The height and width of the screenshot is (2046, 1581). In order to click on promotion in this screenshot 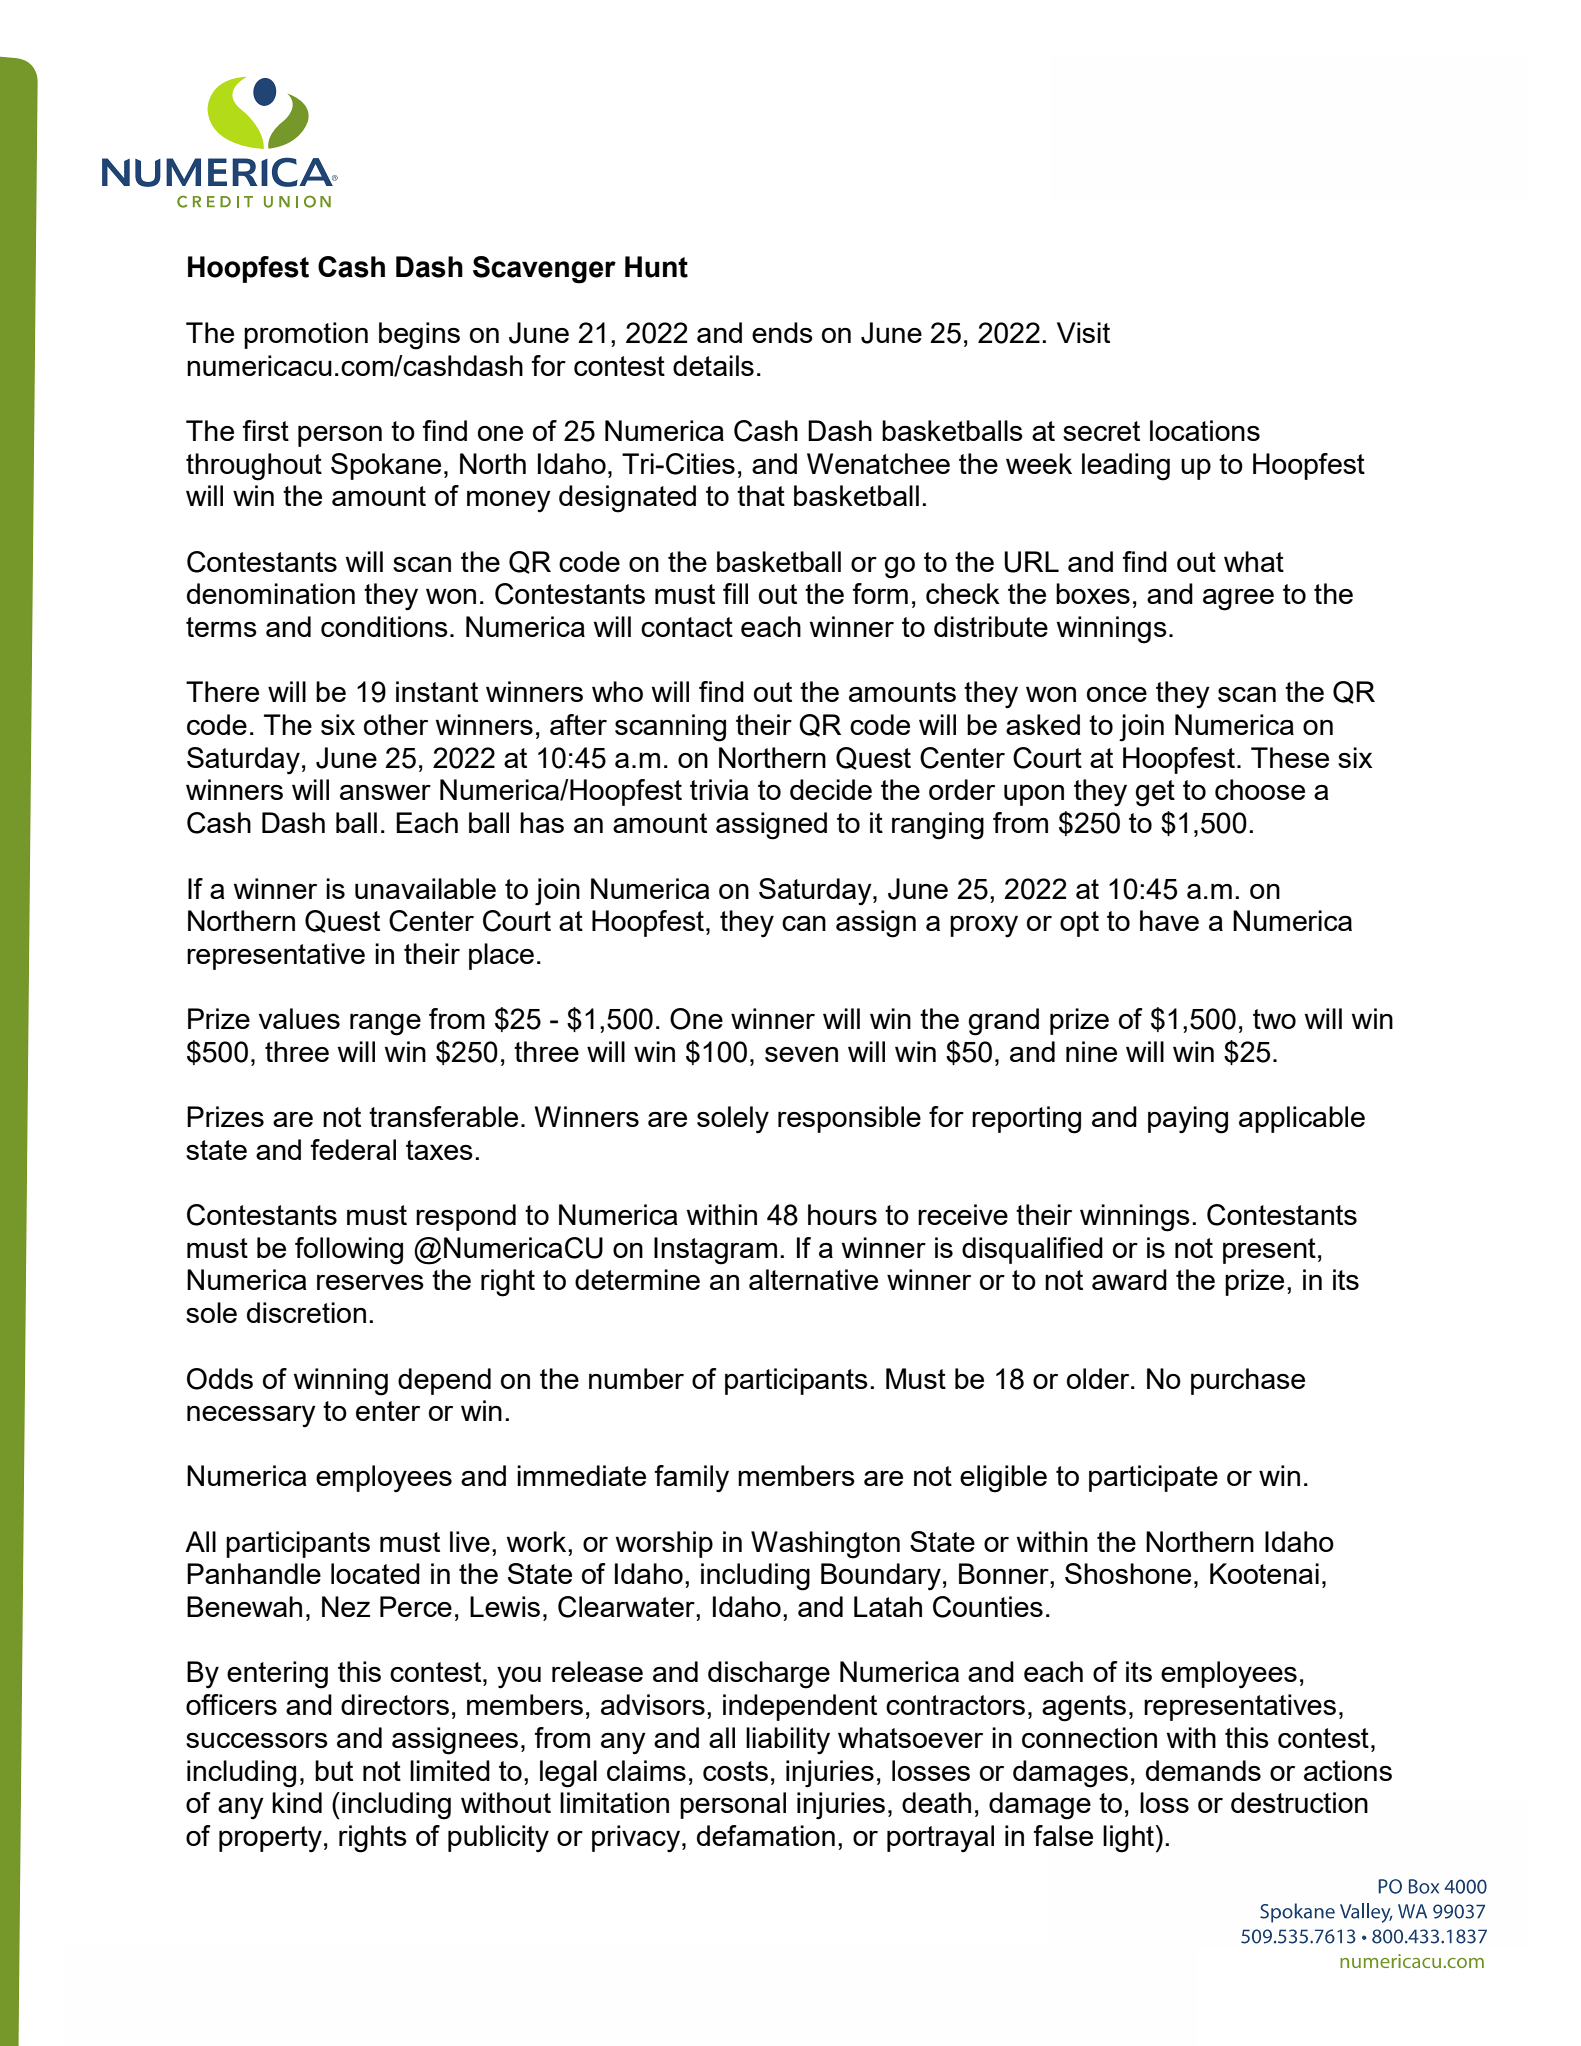, I will do `click(306, 335)`.
